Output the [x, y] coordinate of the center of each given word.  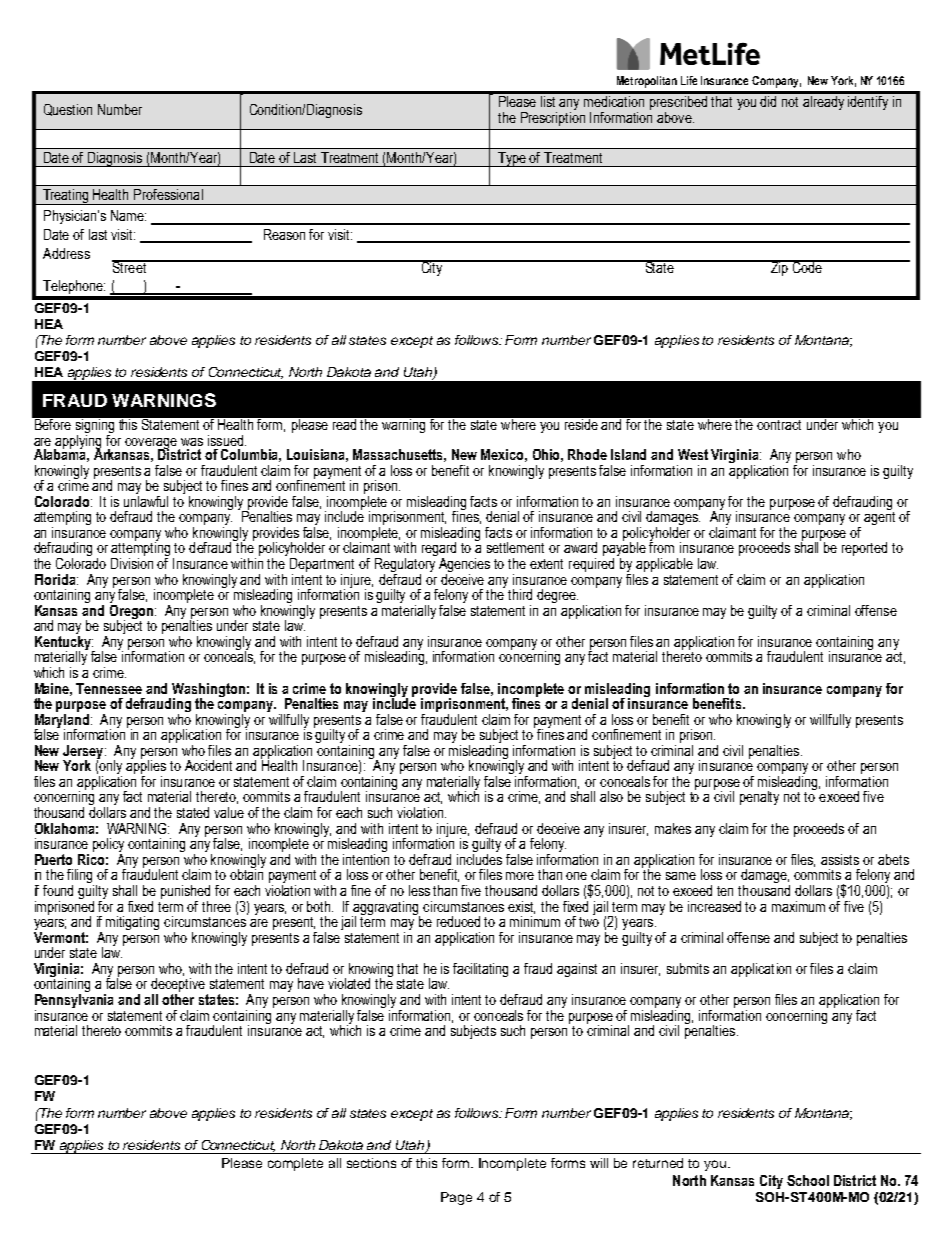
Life [689, 80]
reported [864, 549]
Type [512, 159]
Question [68, 110]
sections [371, 1163]
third [520, 594]
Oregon [133, 611]
